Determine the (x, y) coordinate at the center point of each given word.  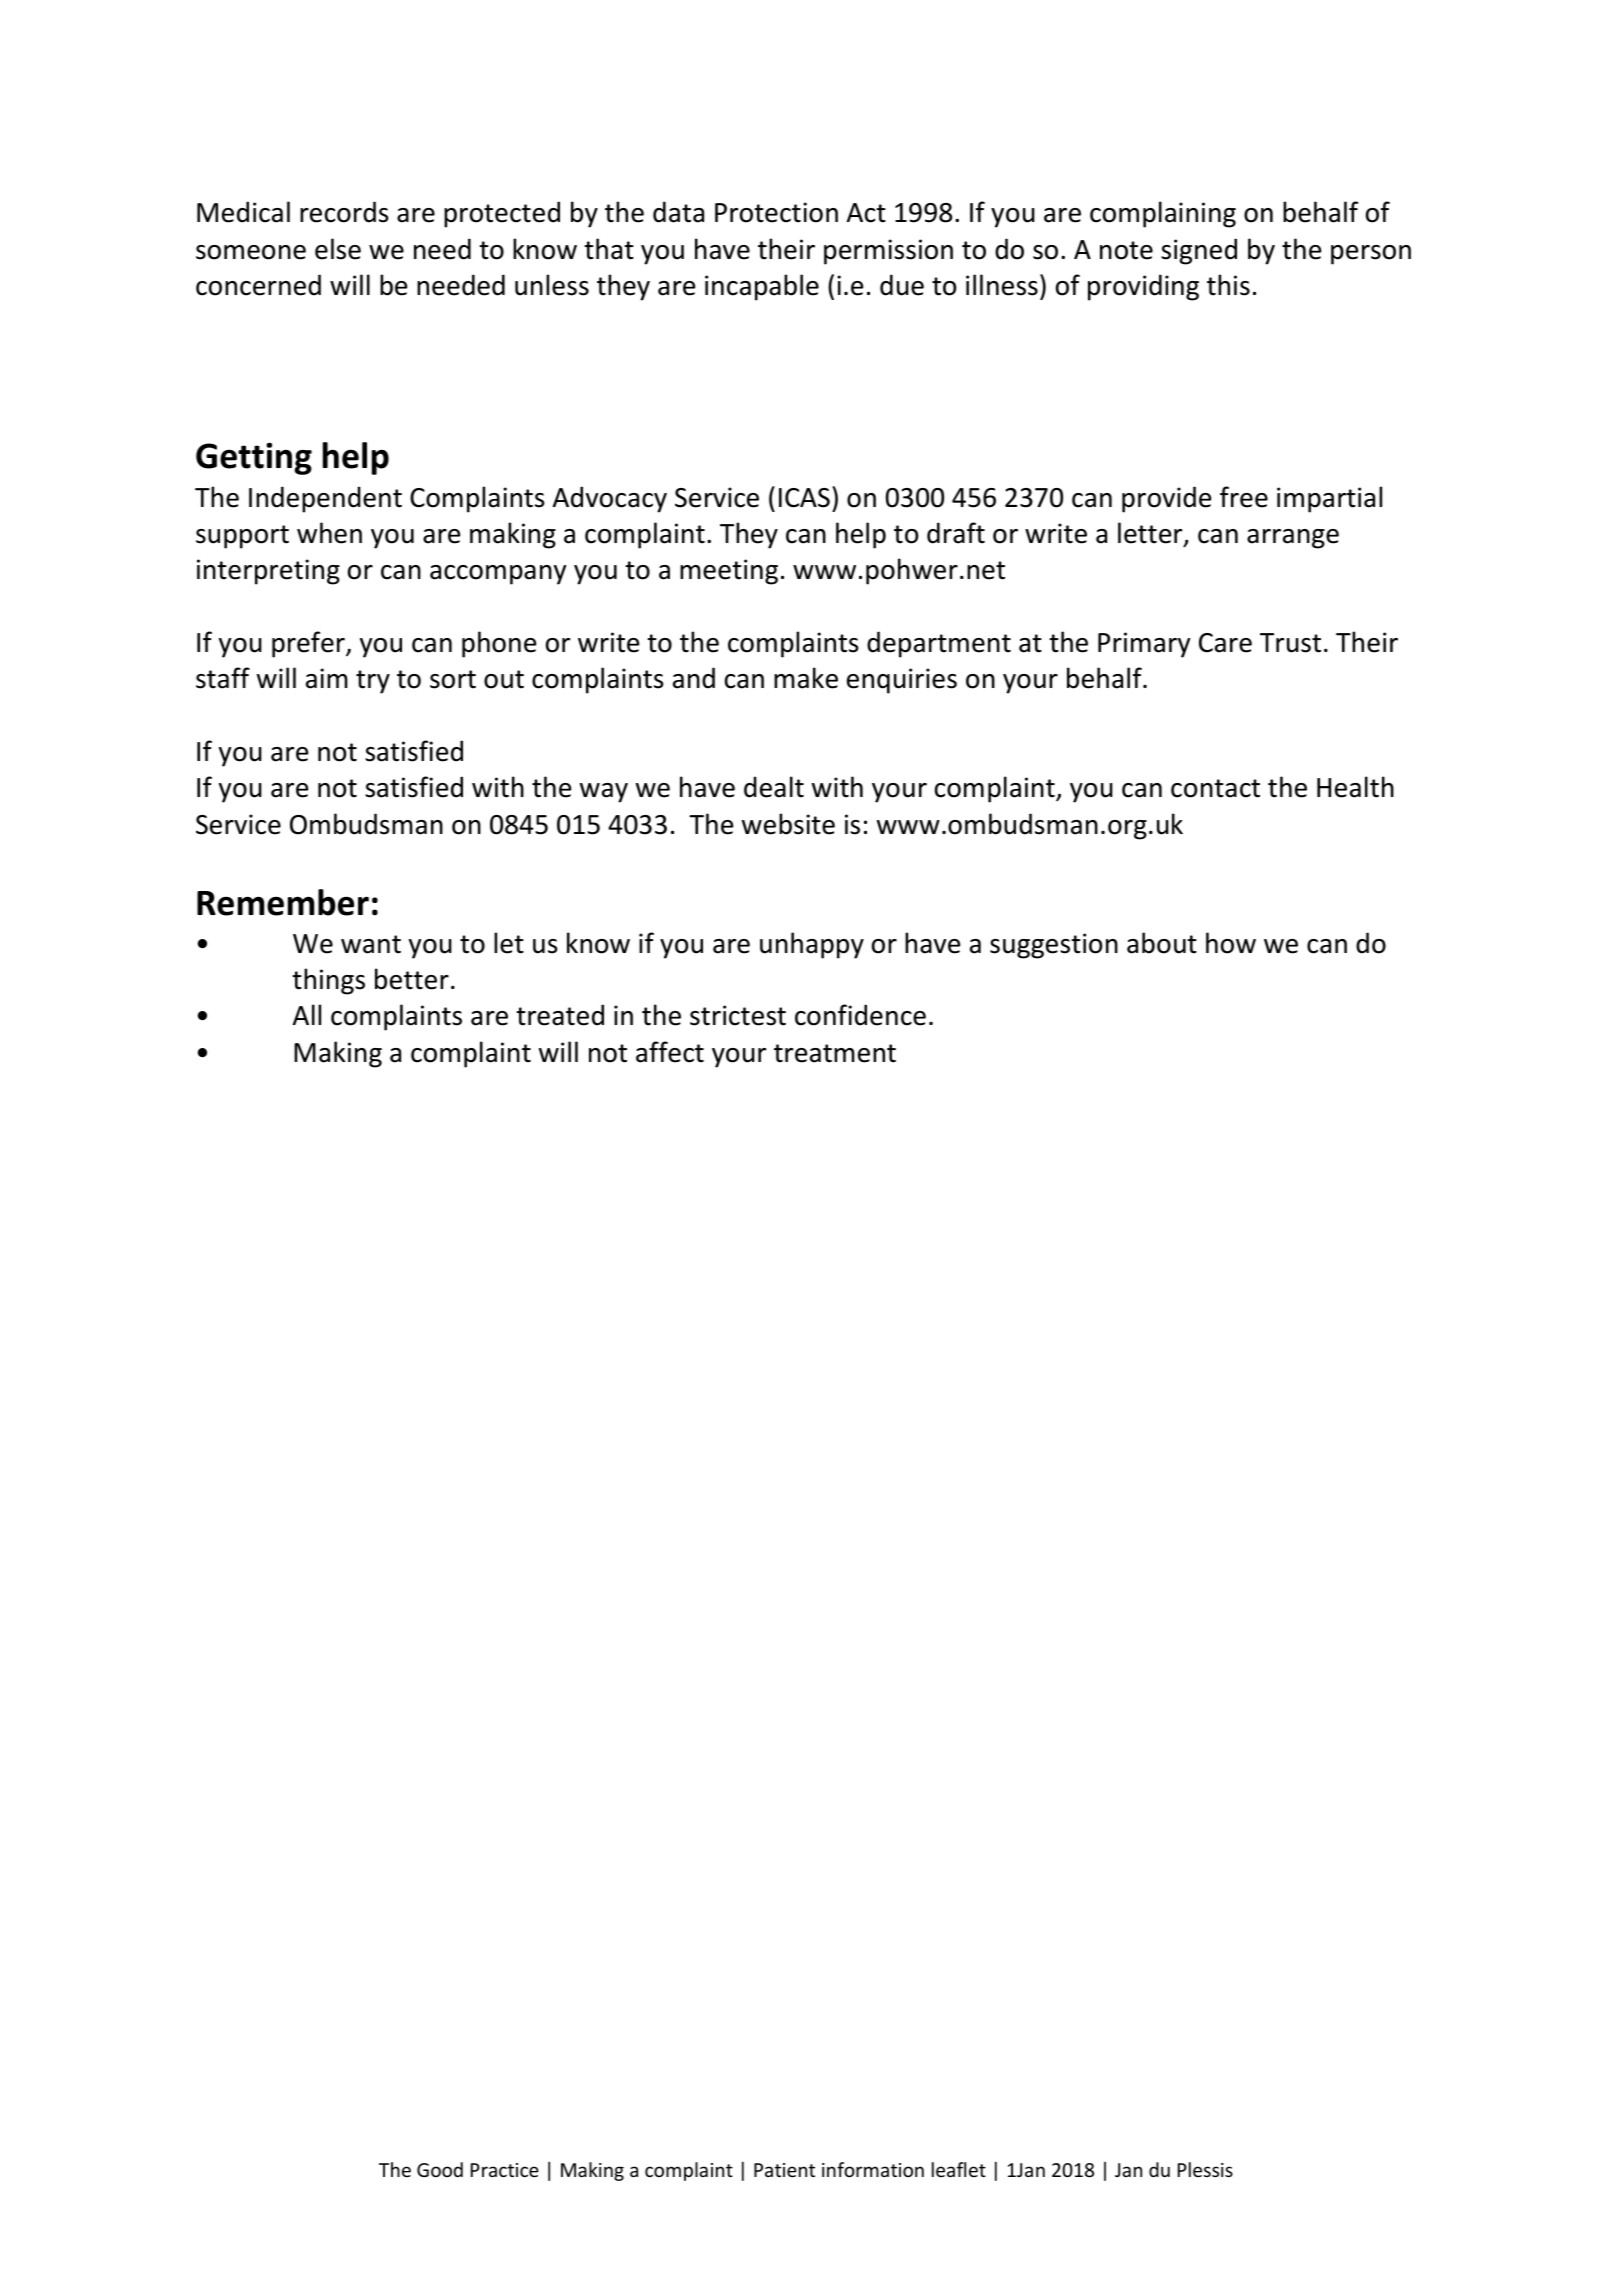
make (806, 678)
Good (440, 2169)
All (307, 1014)
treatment (835, 1053)
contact (1215, 788)
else (338, 249)
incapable (762, 287)
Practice (505, 2170)
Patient (784, 2170)
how (1231, 943)
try (373, 682)
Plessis (1205, 2169)
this (1228, 285)
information (873, 2169)
